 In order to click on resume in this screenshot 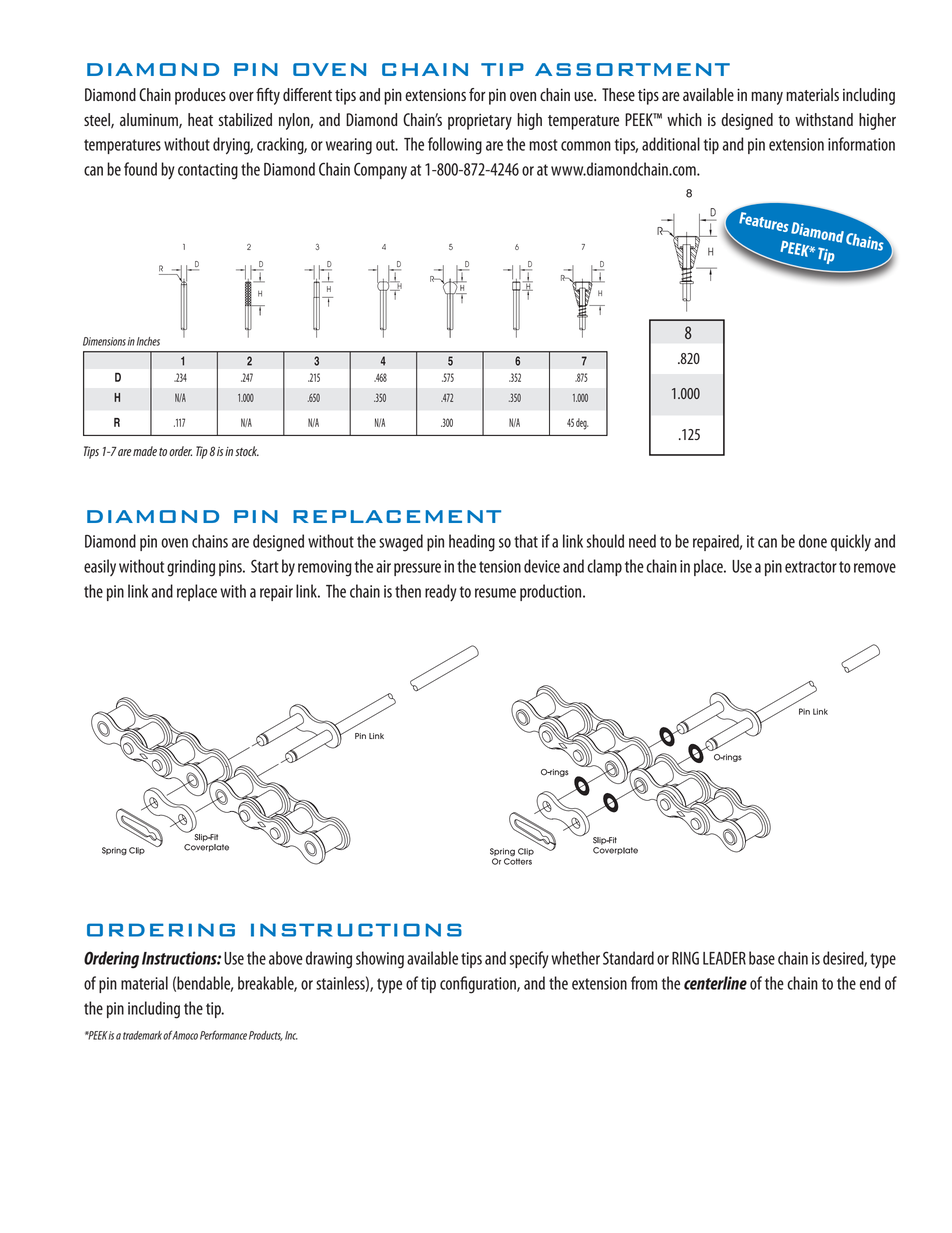, I will do `click(495, 593)`.
